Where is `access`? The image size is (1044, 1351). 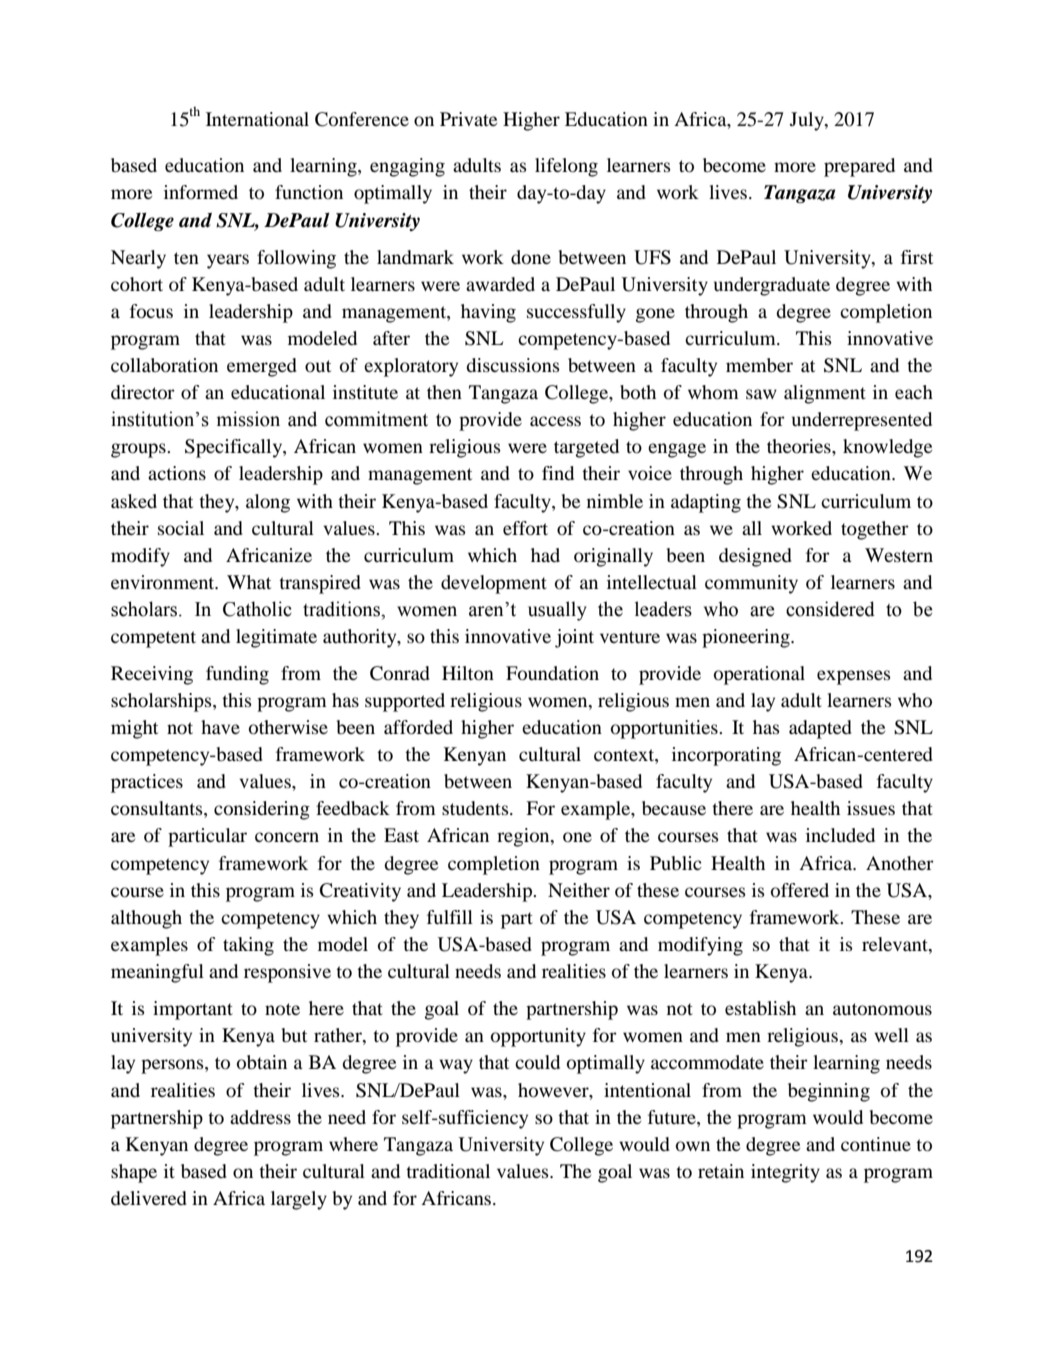
access is located at coordinates (555, 421).
